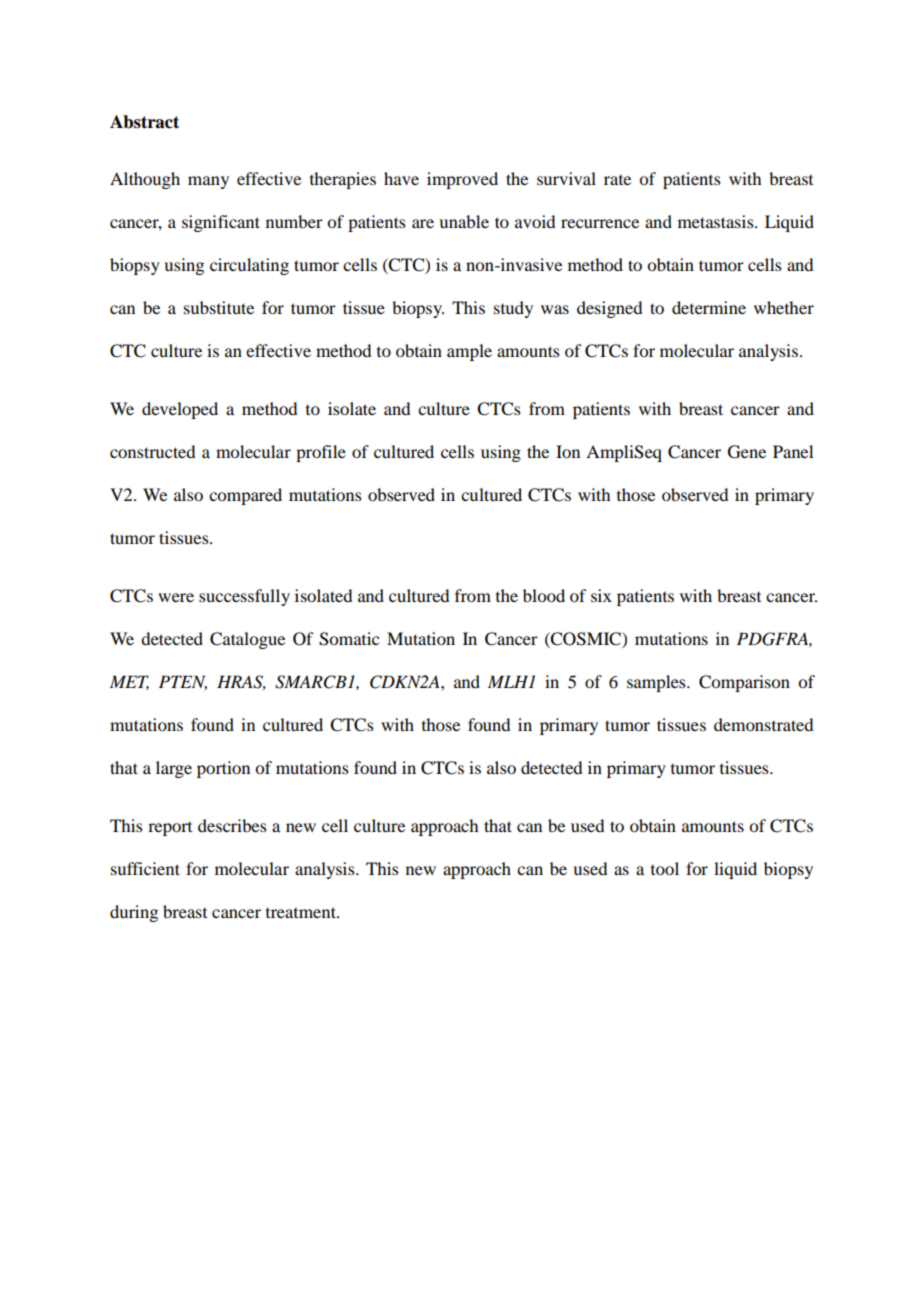 Image resolution: width=924 pixels, height=1308 pixels. Describe the element at coordinates (180, 410) in the screenshot. I see `developed` at that location.
